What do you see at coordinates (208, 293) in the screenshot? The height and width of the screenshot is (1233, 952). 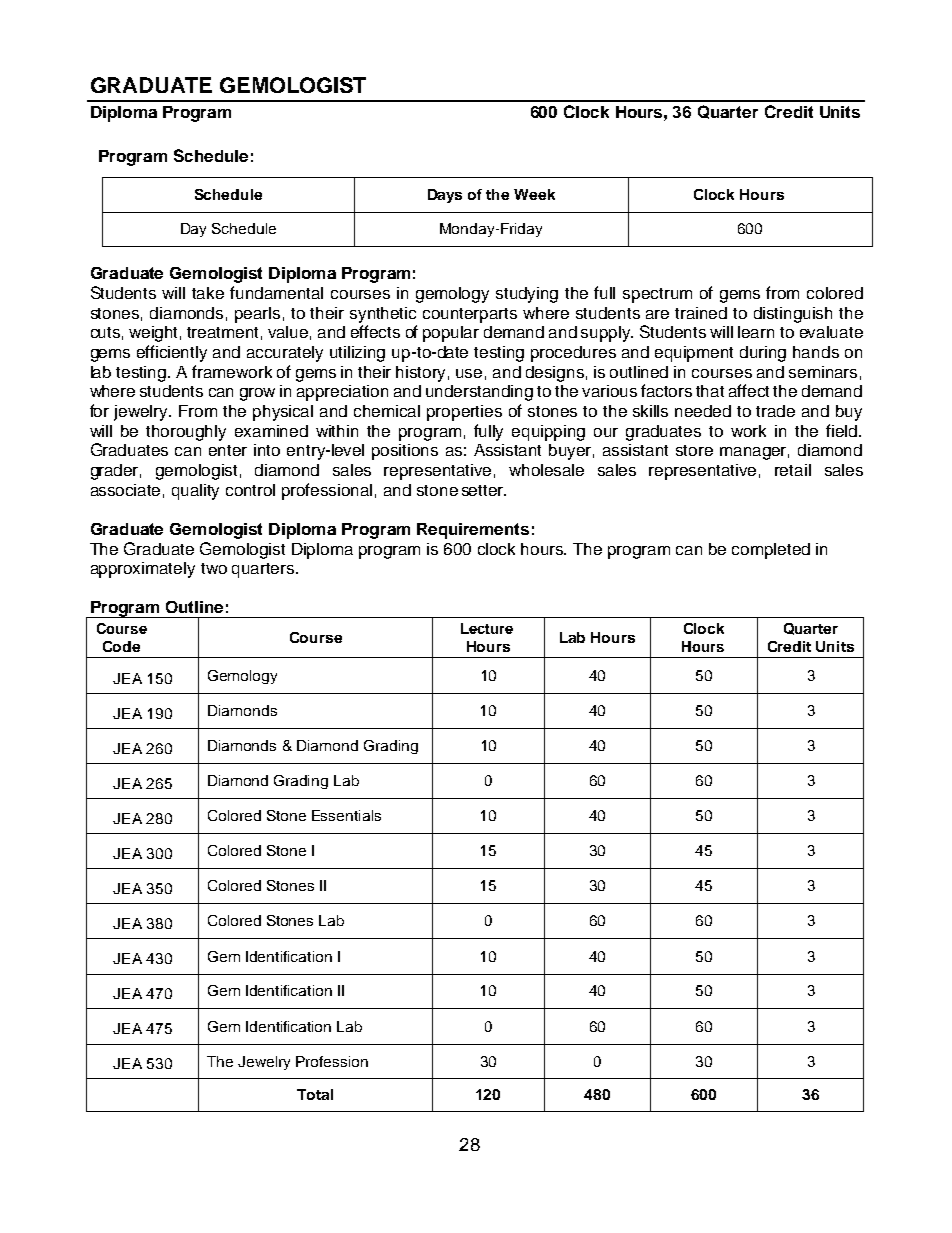 I see `take` at bounding box center [208, 293].
